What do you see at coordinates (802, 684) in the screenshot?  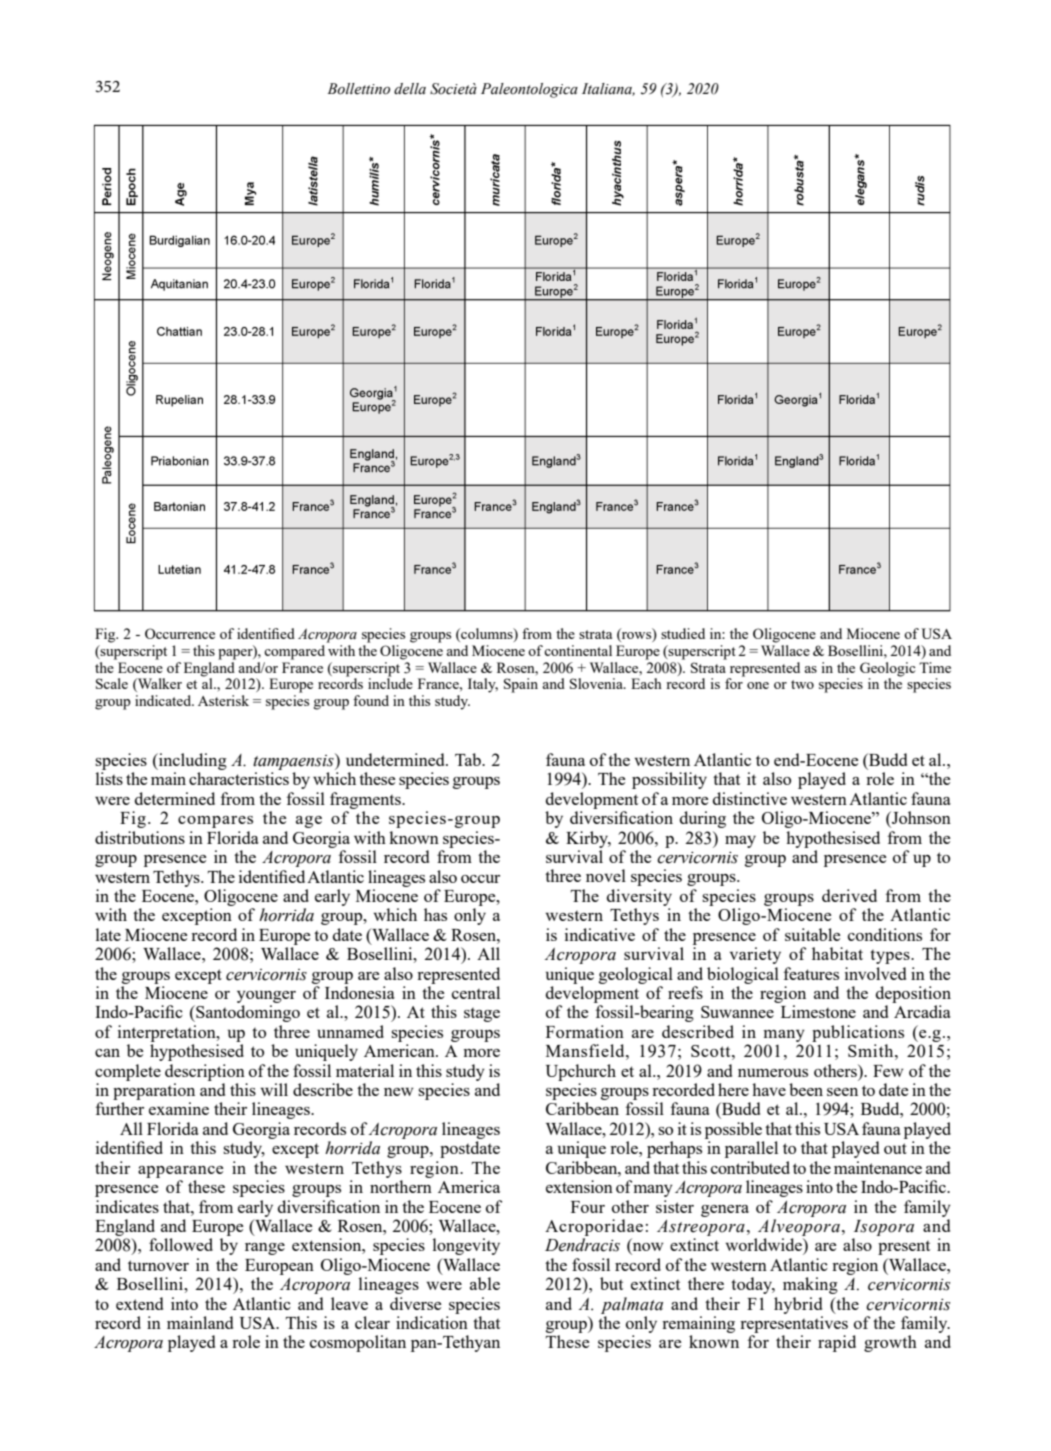 I see `two` at bounding box center [802, 684].
